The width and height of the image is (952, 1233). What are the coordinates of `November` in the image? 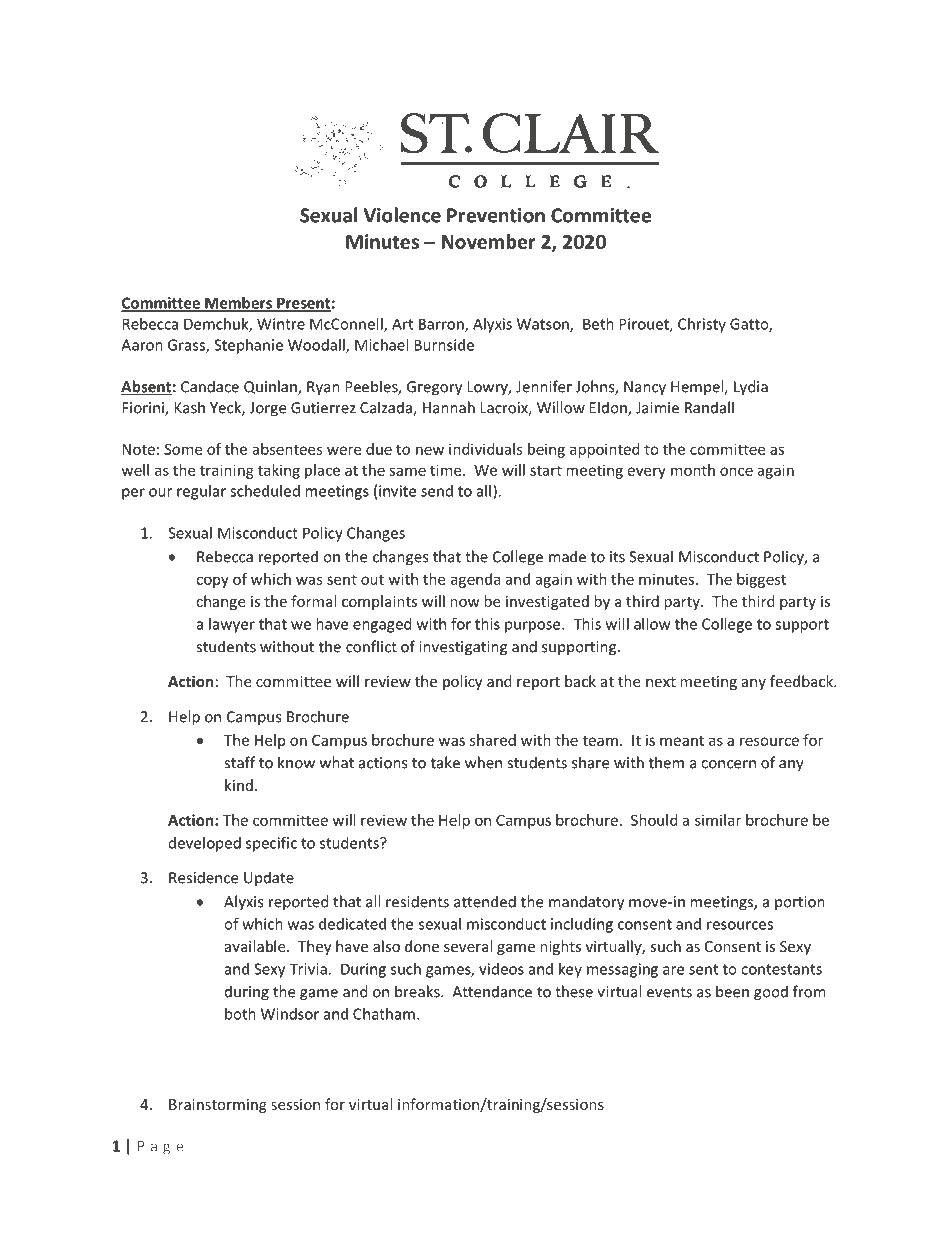 It's located at (488, 241).
